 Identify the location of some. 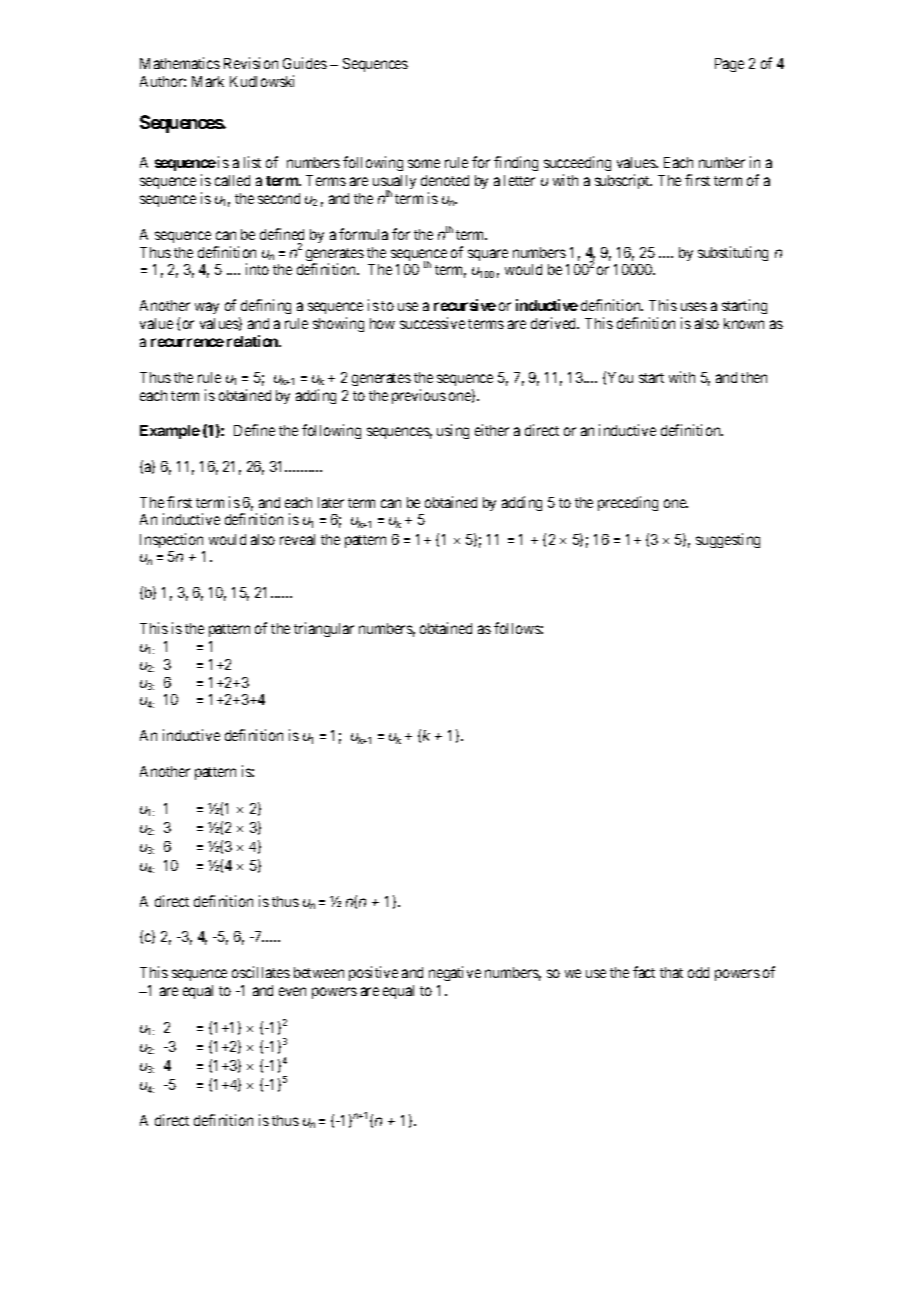
(424, 163).
